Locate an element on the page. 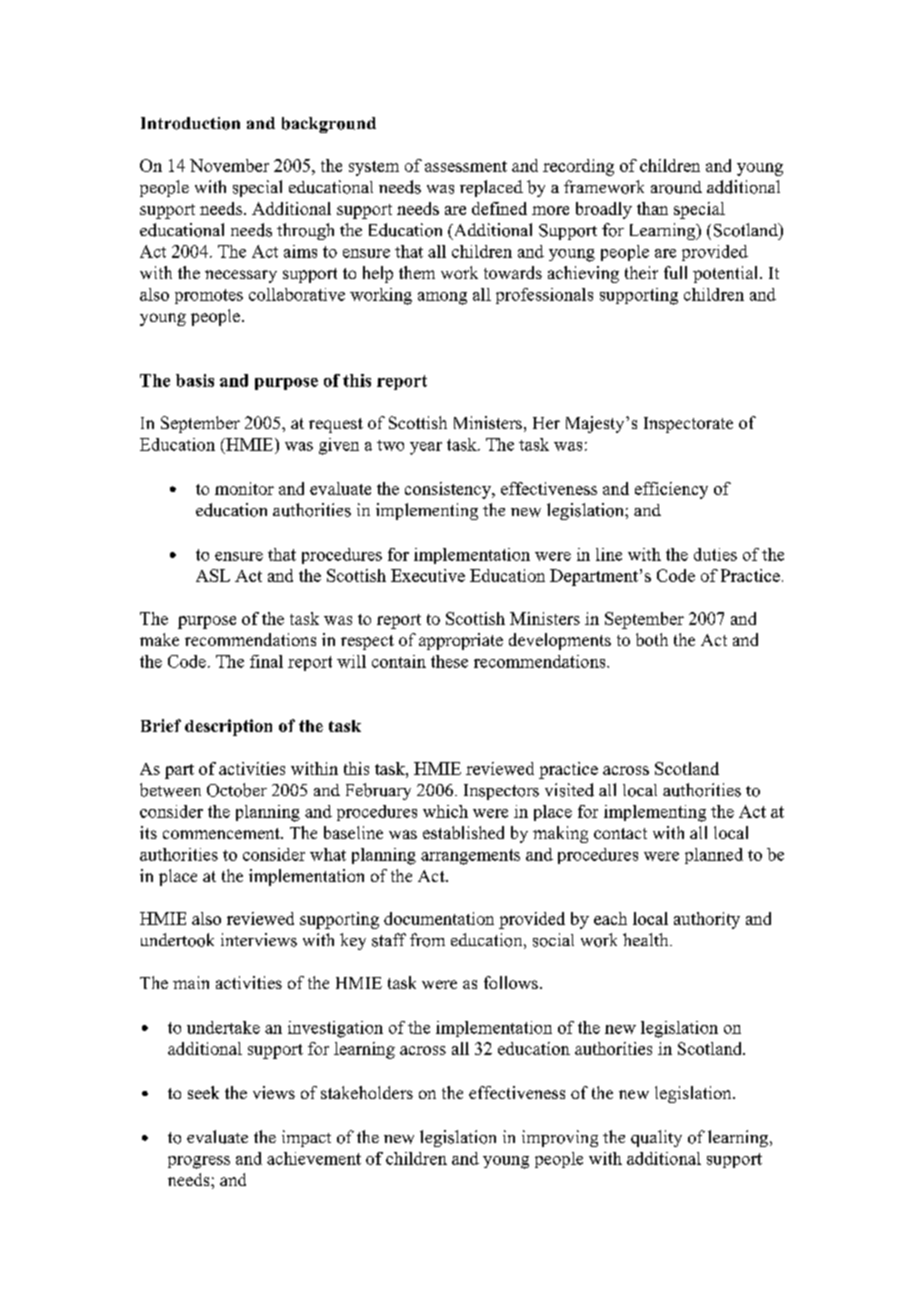  quality is located at coordinates (656, 1138).
